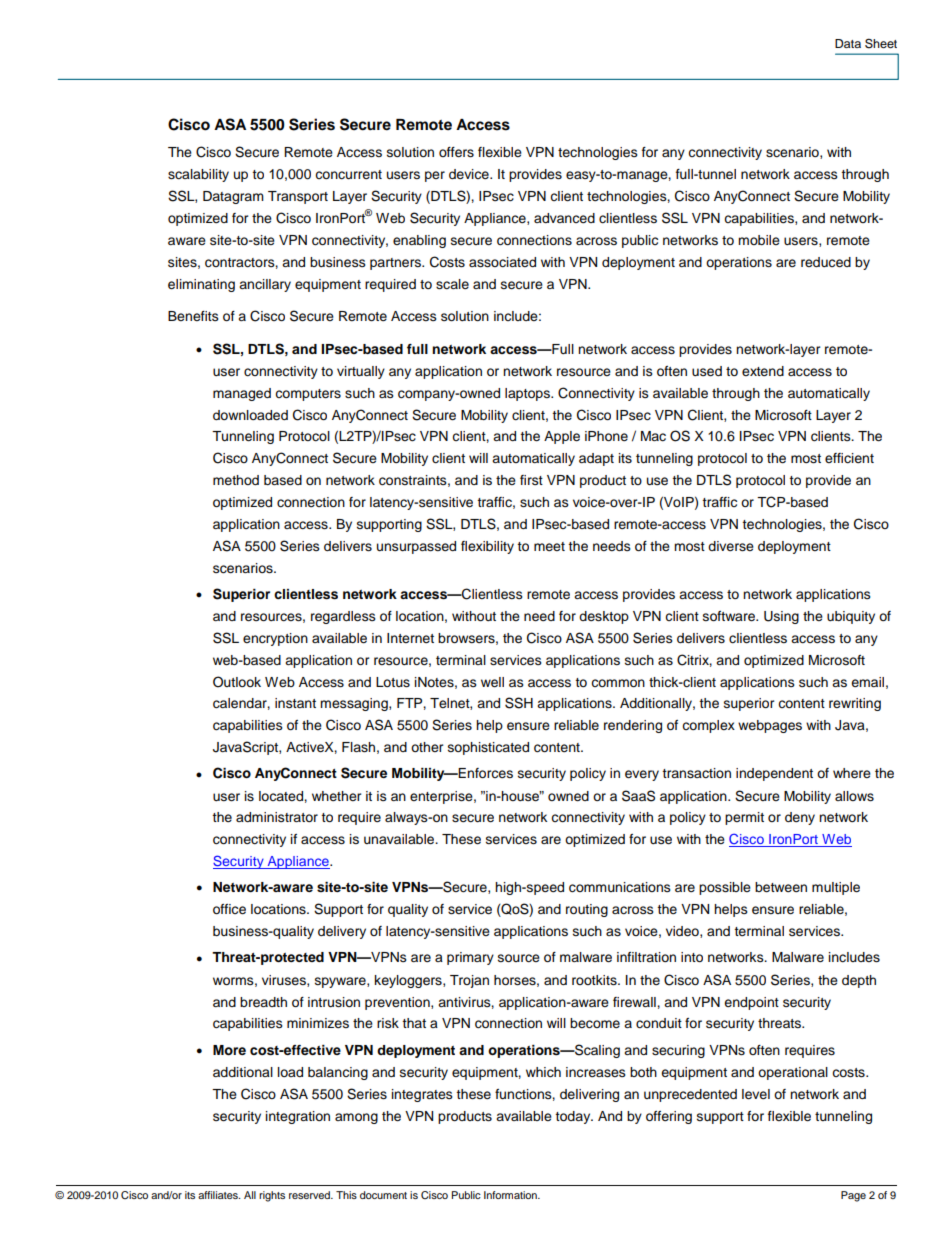 This screenshot has width=952, height=1233. I want to click on rights, so click(272, 1196).
